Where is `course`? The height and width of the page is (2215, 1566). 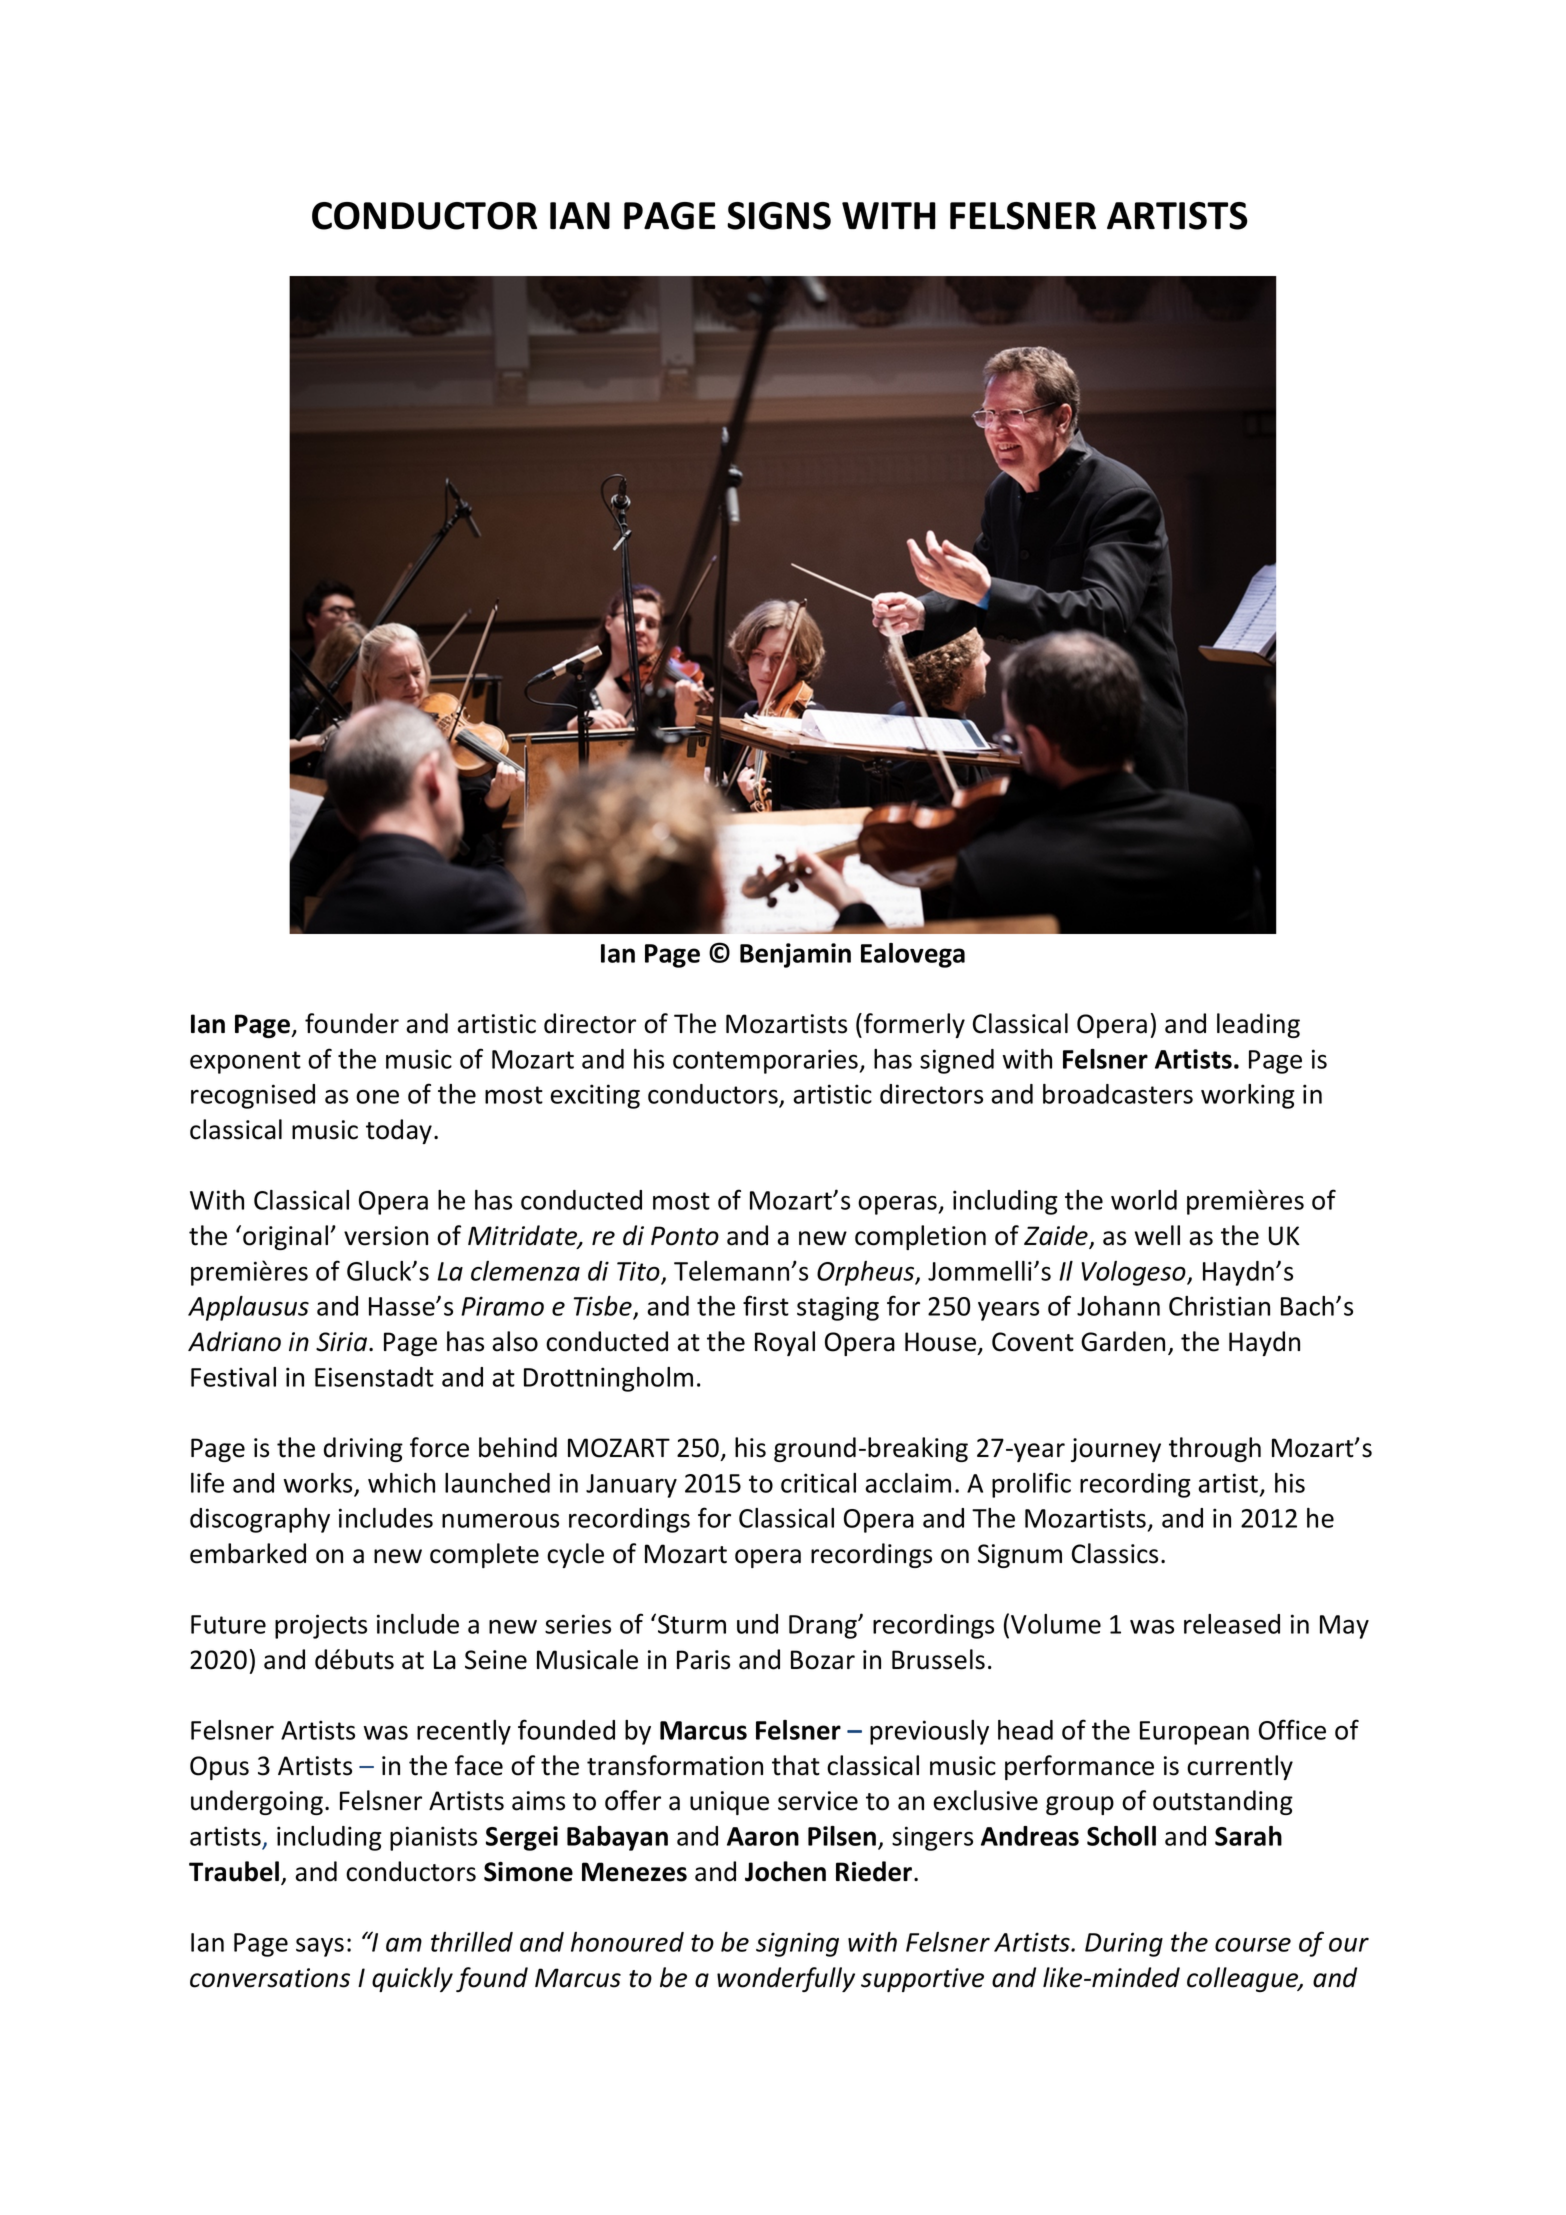
course is located at coordinates (1253, 1944).
